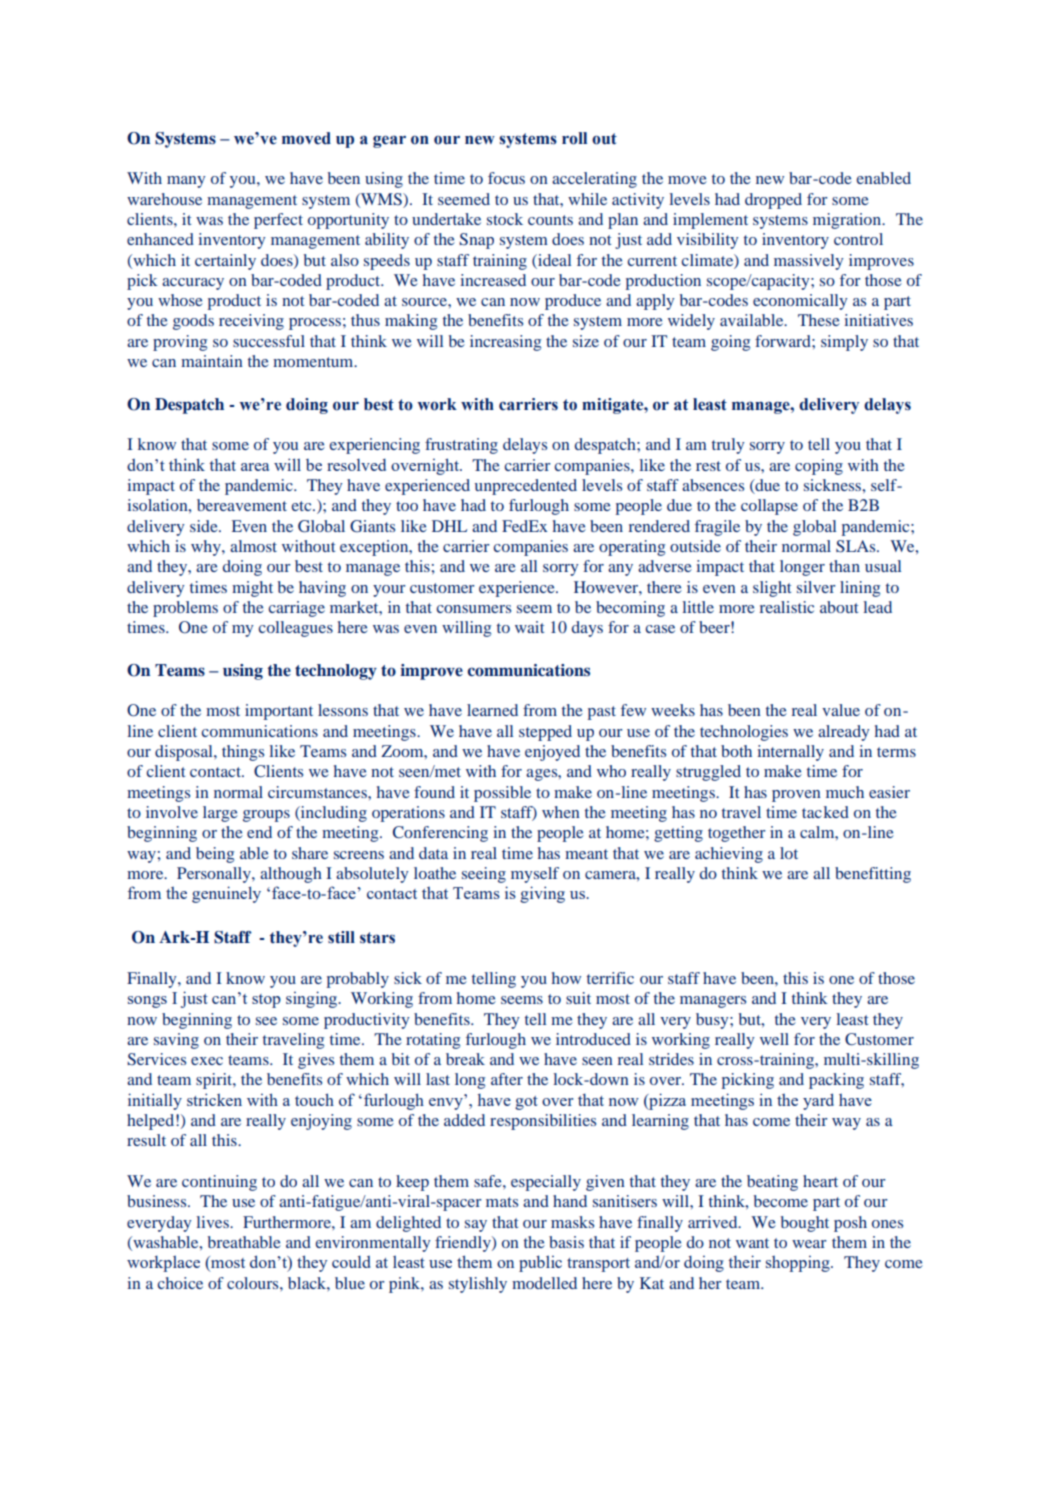 This screenshot has width=1051, height=1487. I want to click on learned, so click(492, 710).
